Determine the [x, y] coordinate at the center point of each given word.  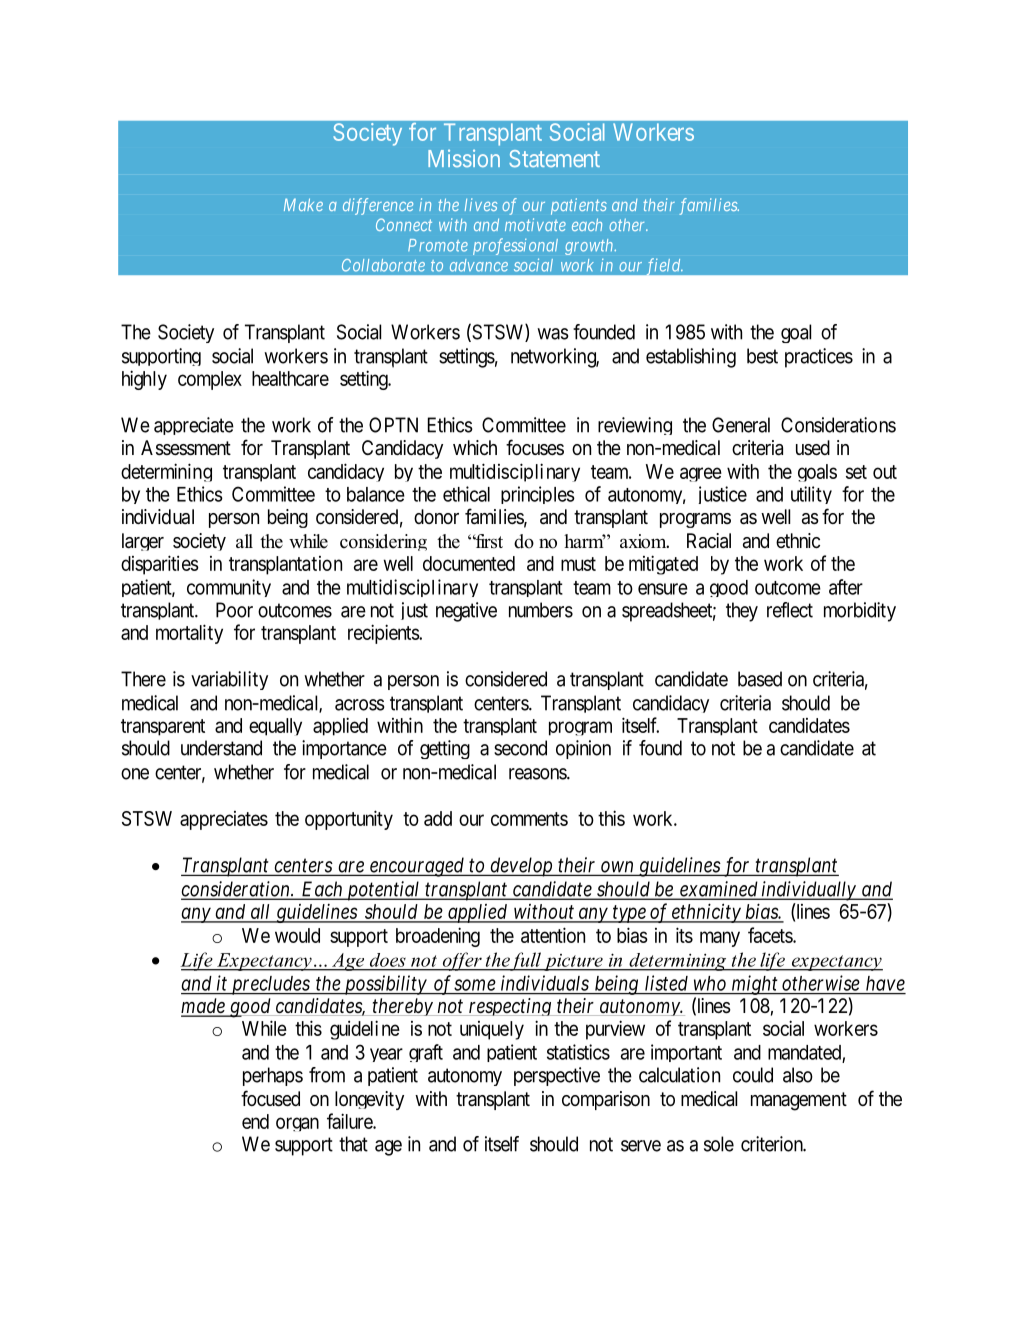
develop [521, 867]
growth [590, 247]
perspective [557, 1076]
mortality [189, 634]
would [297, 935]
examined [719, 890]
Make [303, 204]
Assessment [186, 448]
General [741, 425]
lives [481, 204]
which [475, 447]
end [255, 1121]
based [760, 679]
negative [466, 612]
